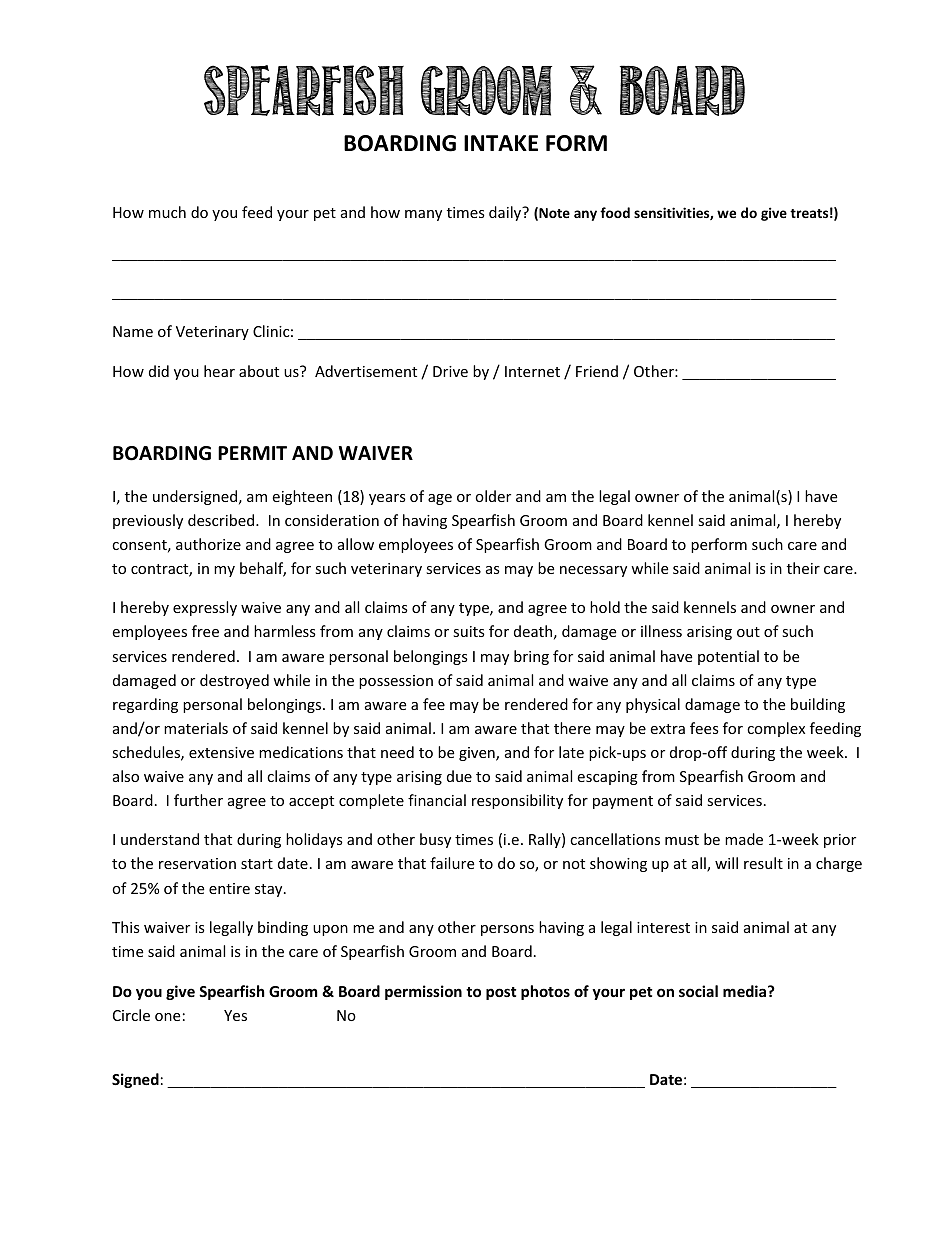 The image size is (952, 1233). Describe the element at coordinates (501, 993) in the screenshot. I see `post` at that location.
